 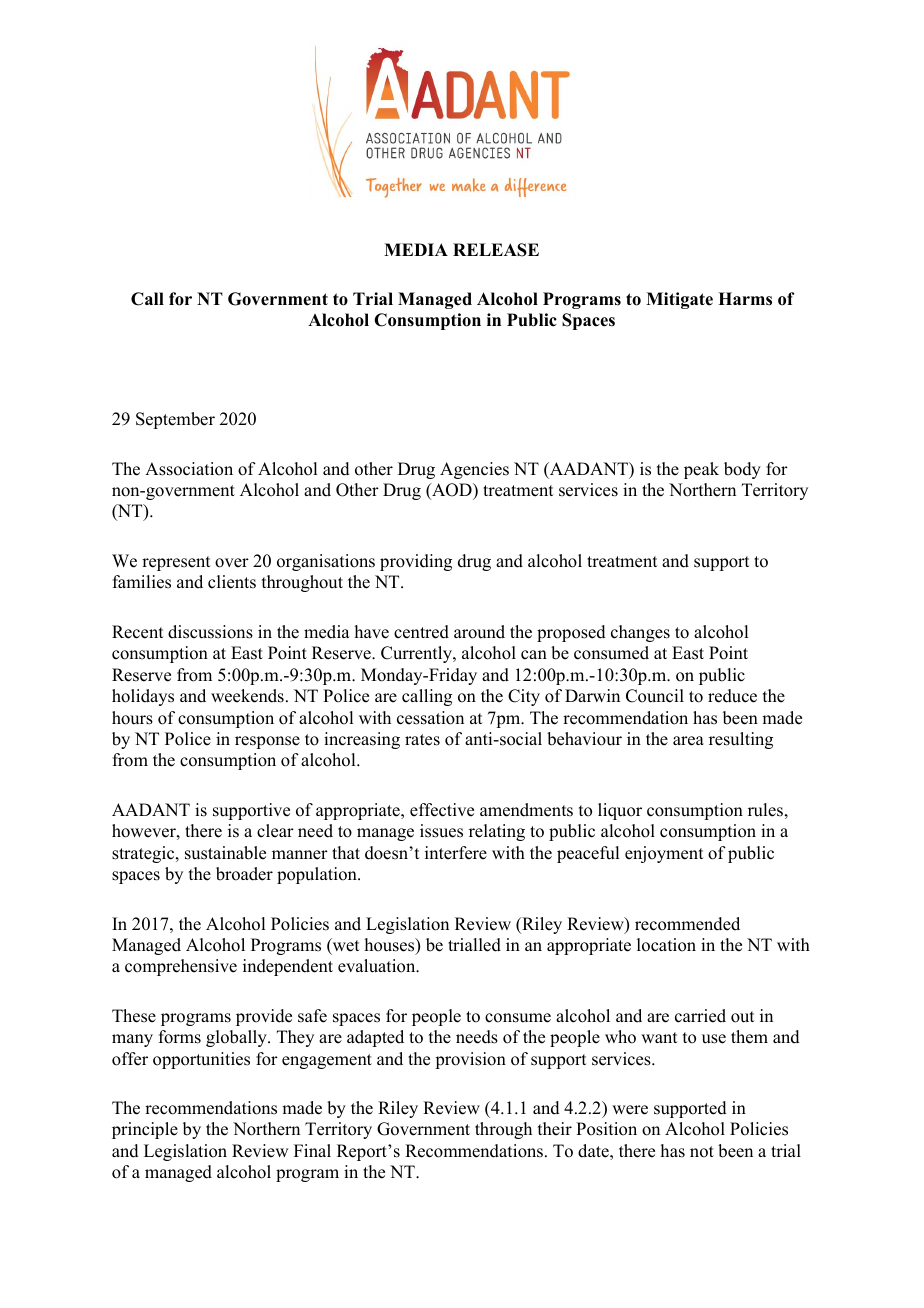 I want to click on issues, so click(x=441, y=831).
